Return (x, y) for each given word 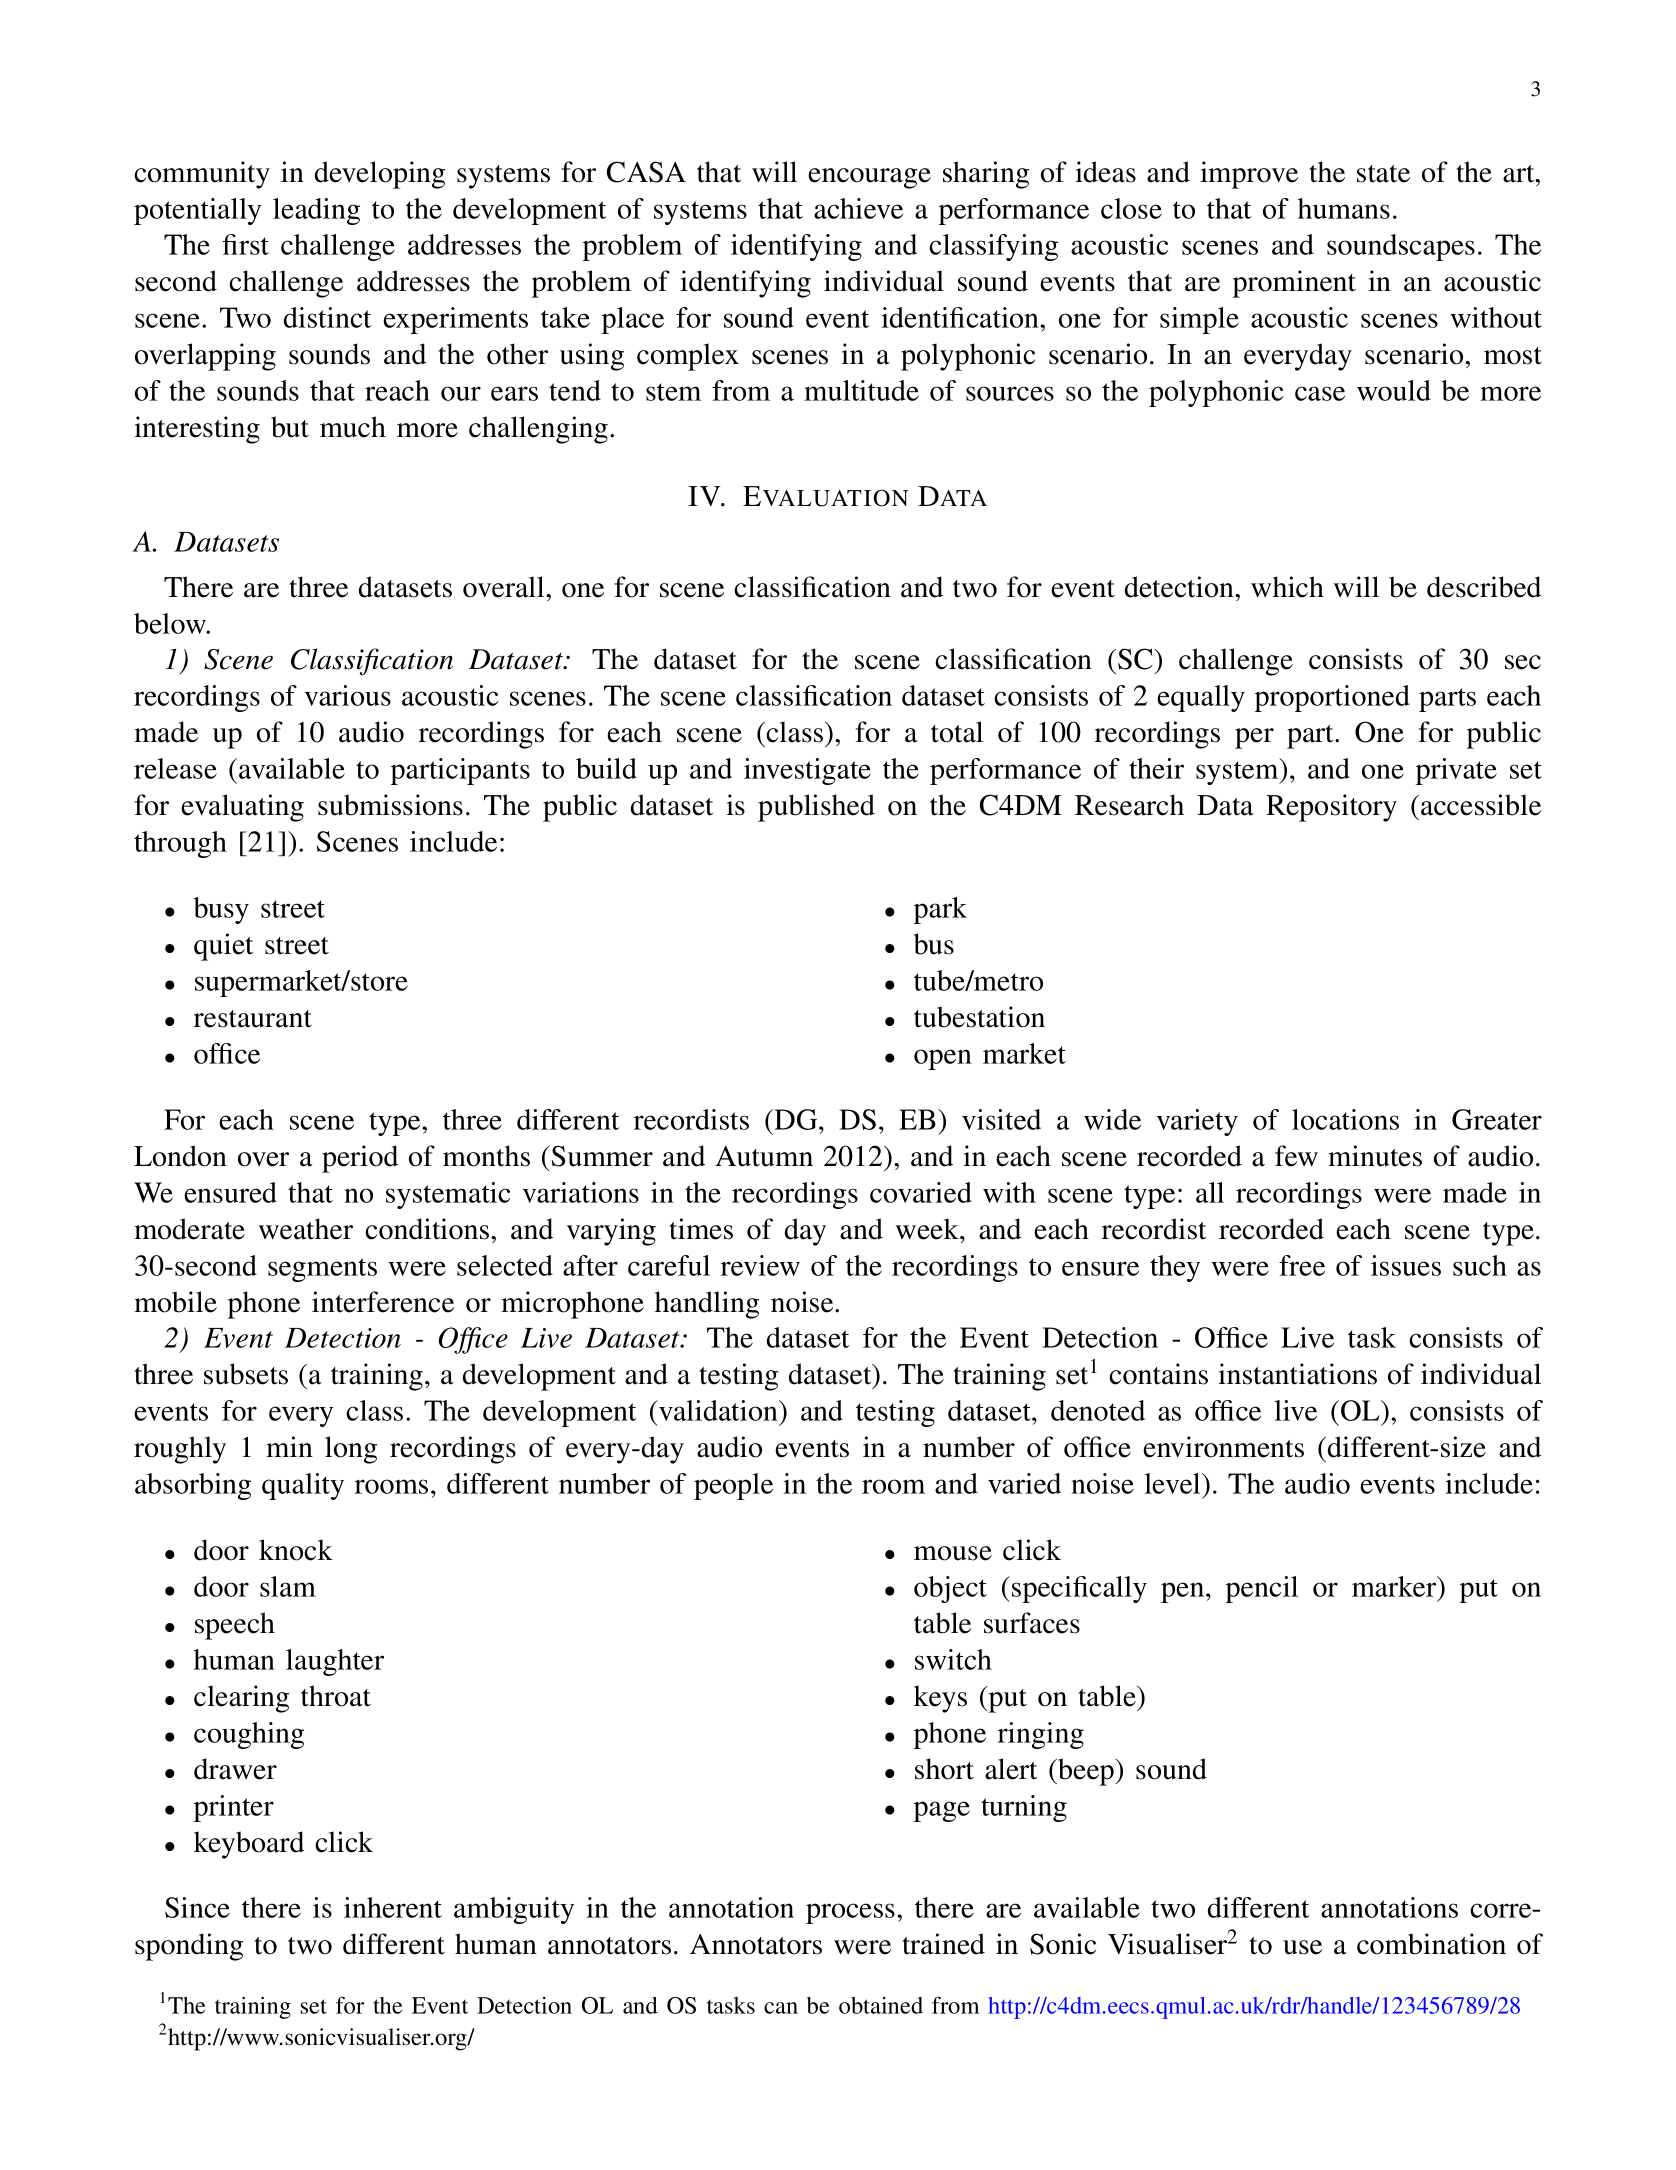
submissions (390, 805)
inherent (393, 1907)
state (1383, 174)
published (816, 808)
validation (718, 1410)
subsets (246, 1374)
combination (1431, 1944)
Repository (1331, 808)
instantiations (1297, 1374)
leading (316, 211)
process (850, 1913)
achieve (858, 208)
